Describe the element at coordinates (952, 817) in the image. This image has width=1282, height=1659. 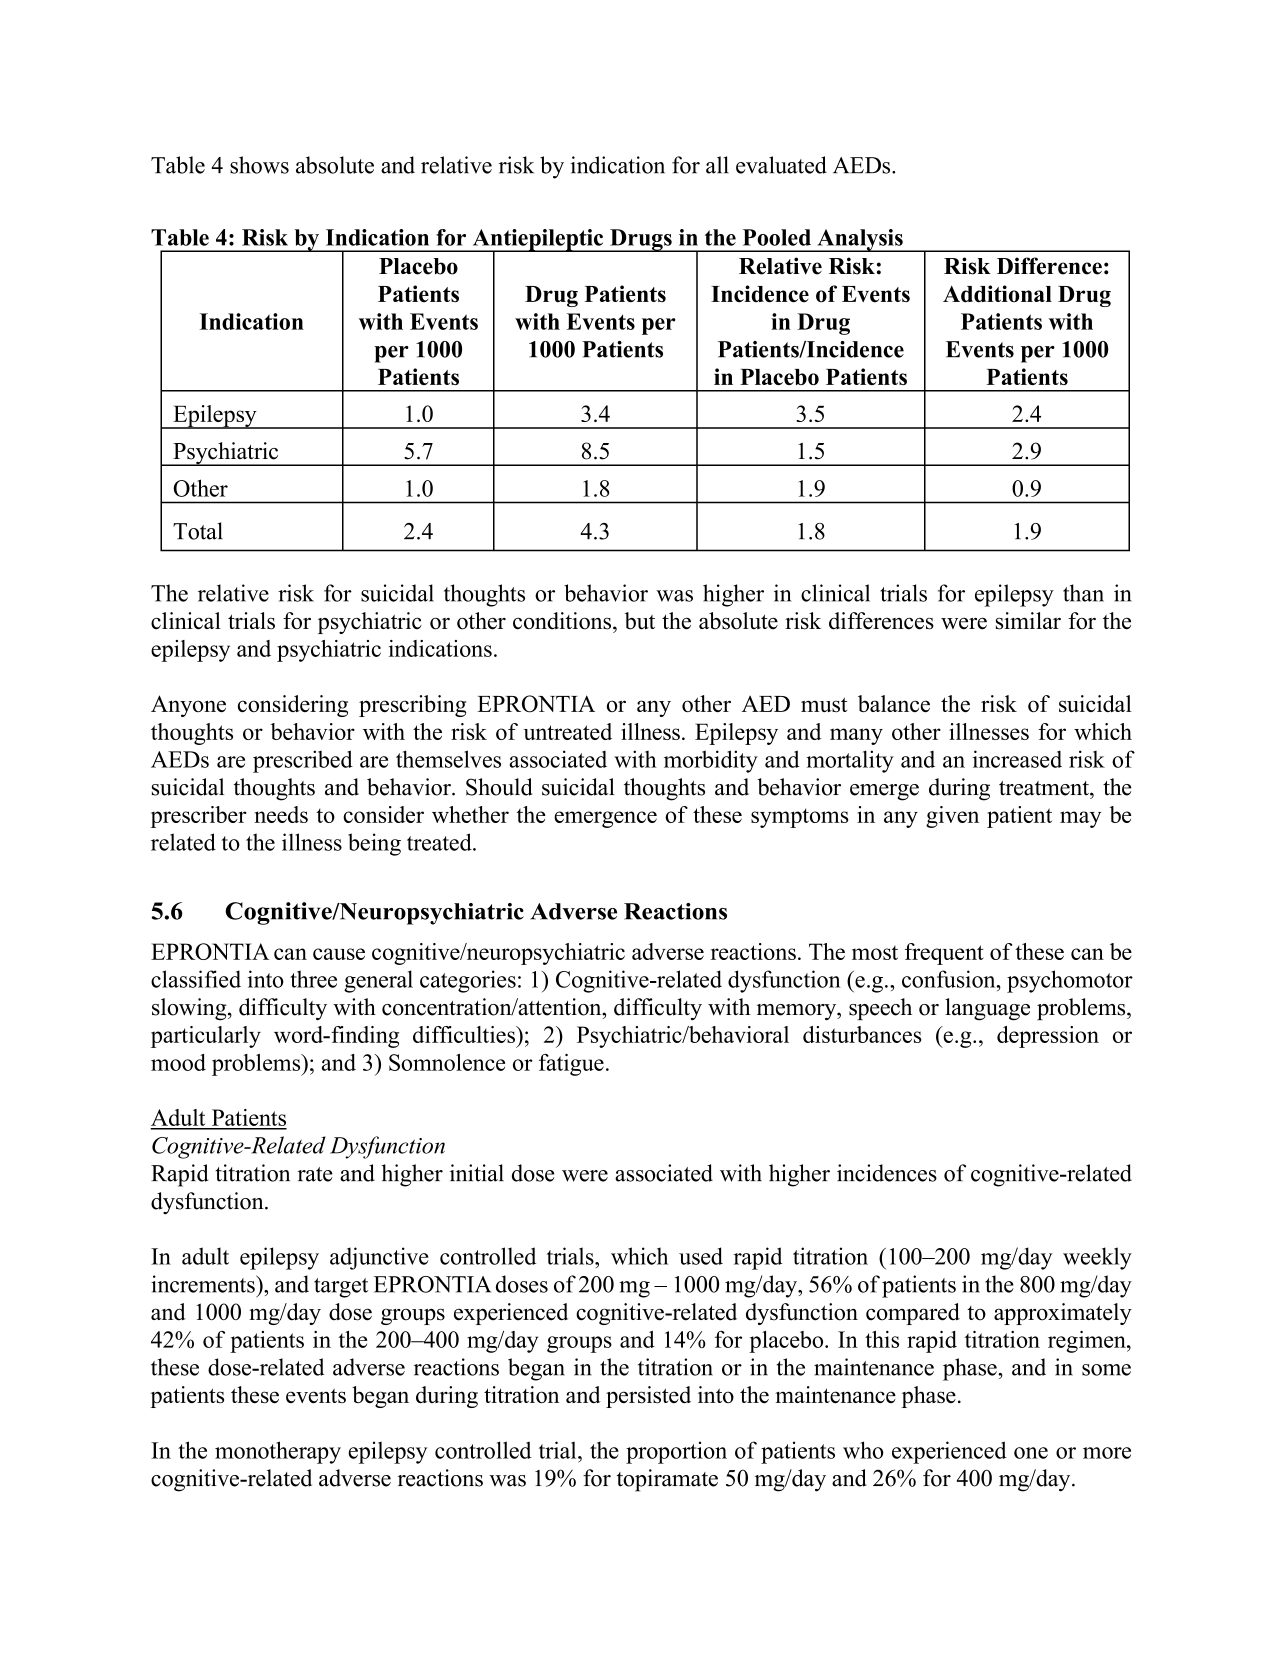
I see `given` at that location.
